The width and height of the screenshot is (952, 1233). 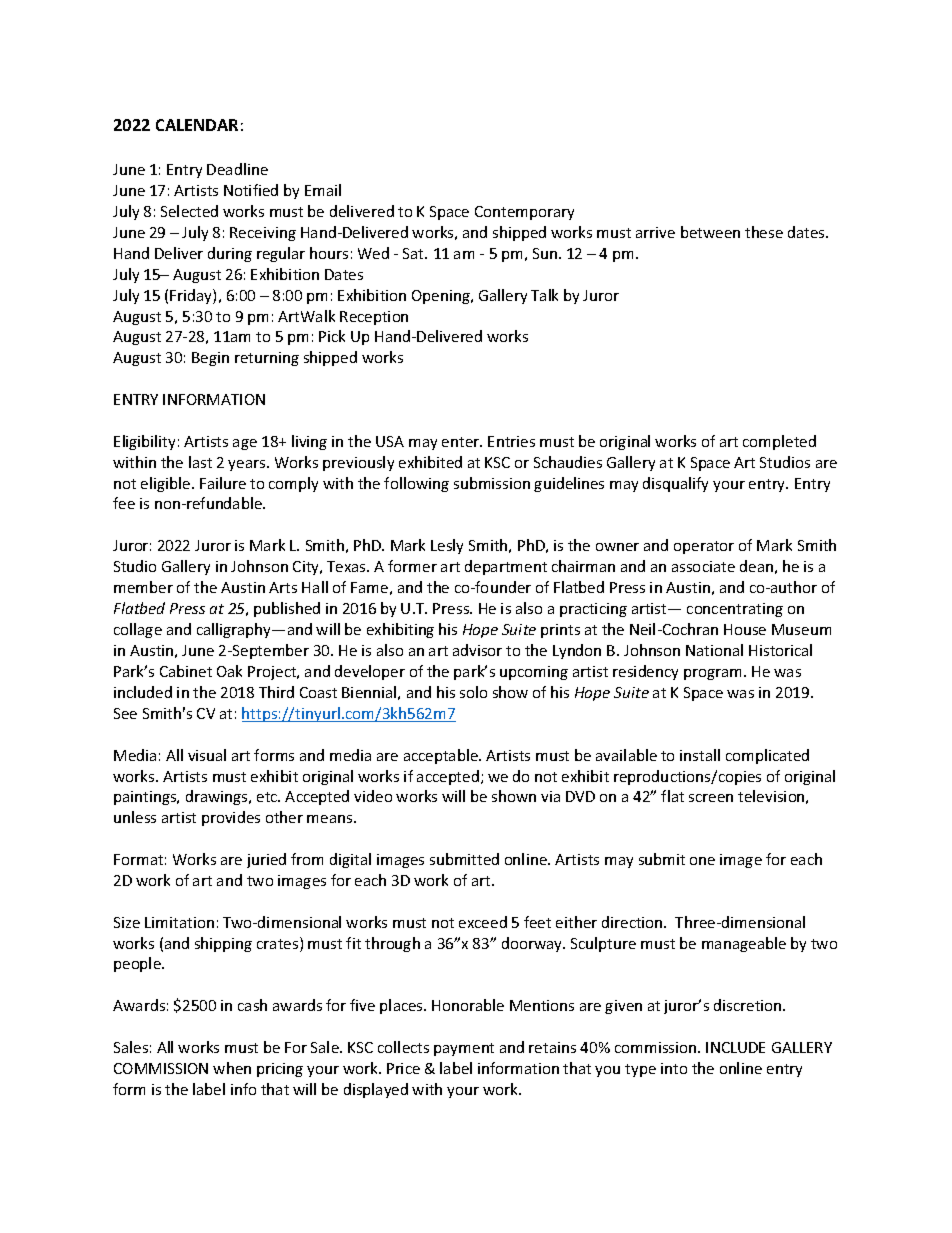 What do you see at coordinates (745, 629) in the screenshot?
I see `House` at bounding box center [745, 629].
